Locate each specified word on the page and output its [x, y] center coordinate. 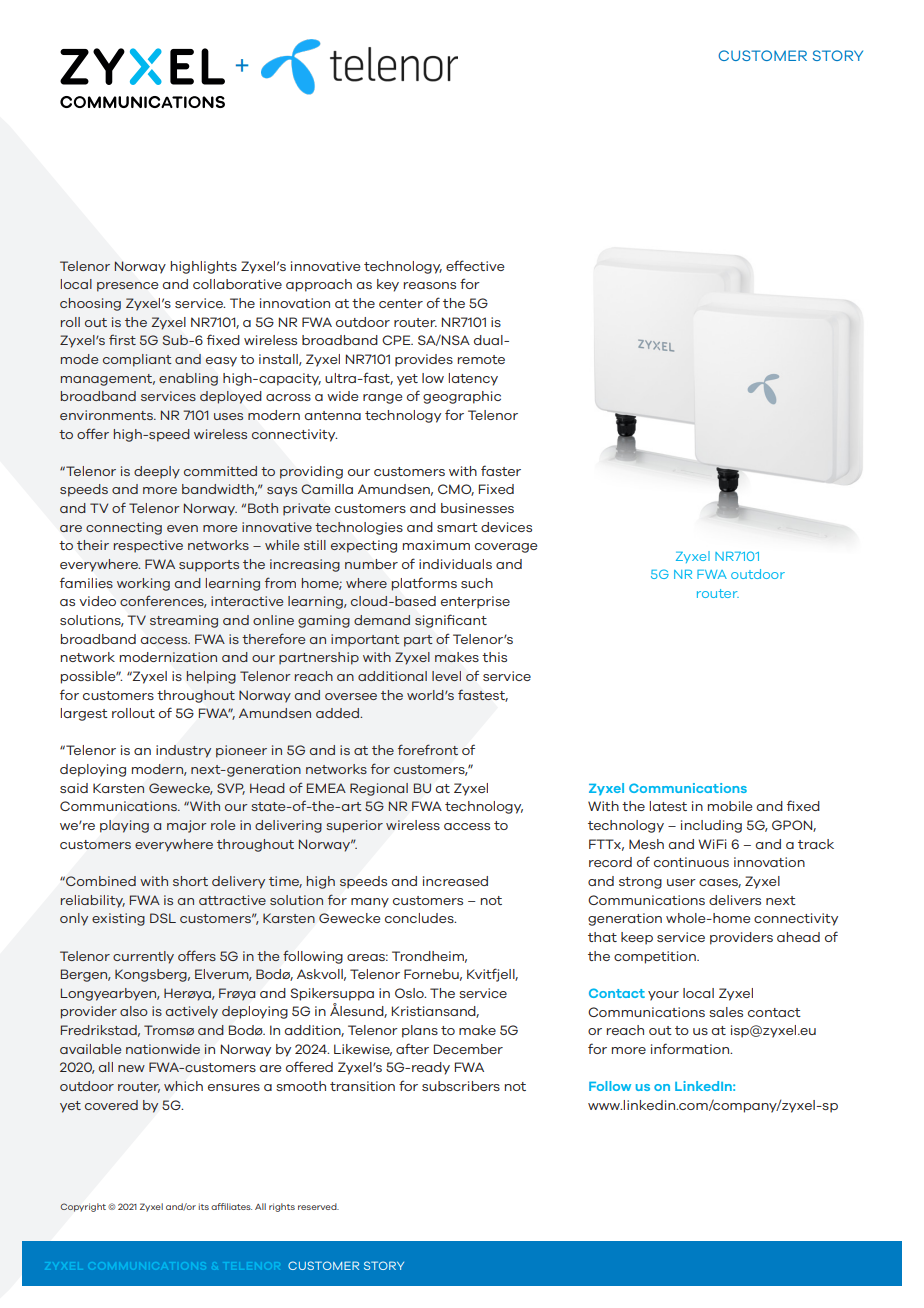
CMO [456, 490]
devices [506, 527]
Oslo [410, 993]
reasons [430, 285]
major [187, 826]
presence [127, 287]
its [204, 1206]
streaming [184, 621]
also [134, 1011]
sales [726, 1012]
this [494, 657]
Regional [379, 789]
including [711, 826]
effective [475, 265]
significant [451, 621]
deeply [157, 472]
